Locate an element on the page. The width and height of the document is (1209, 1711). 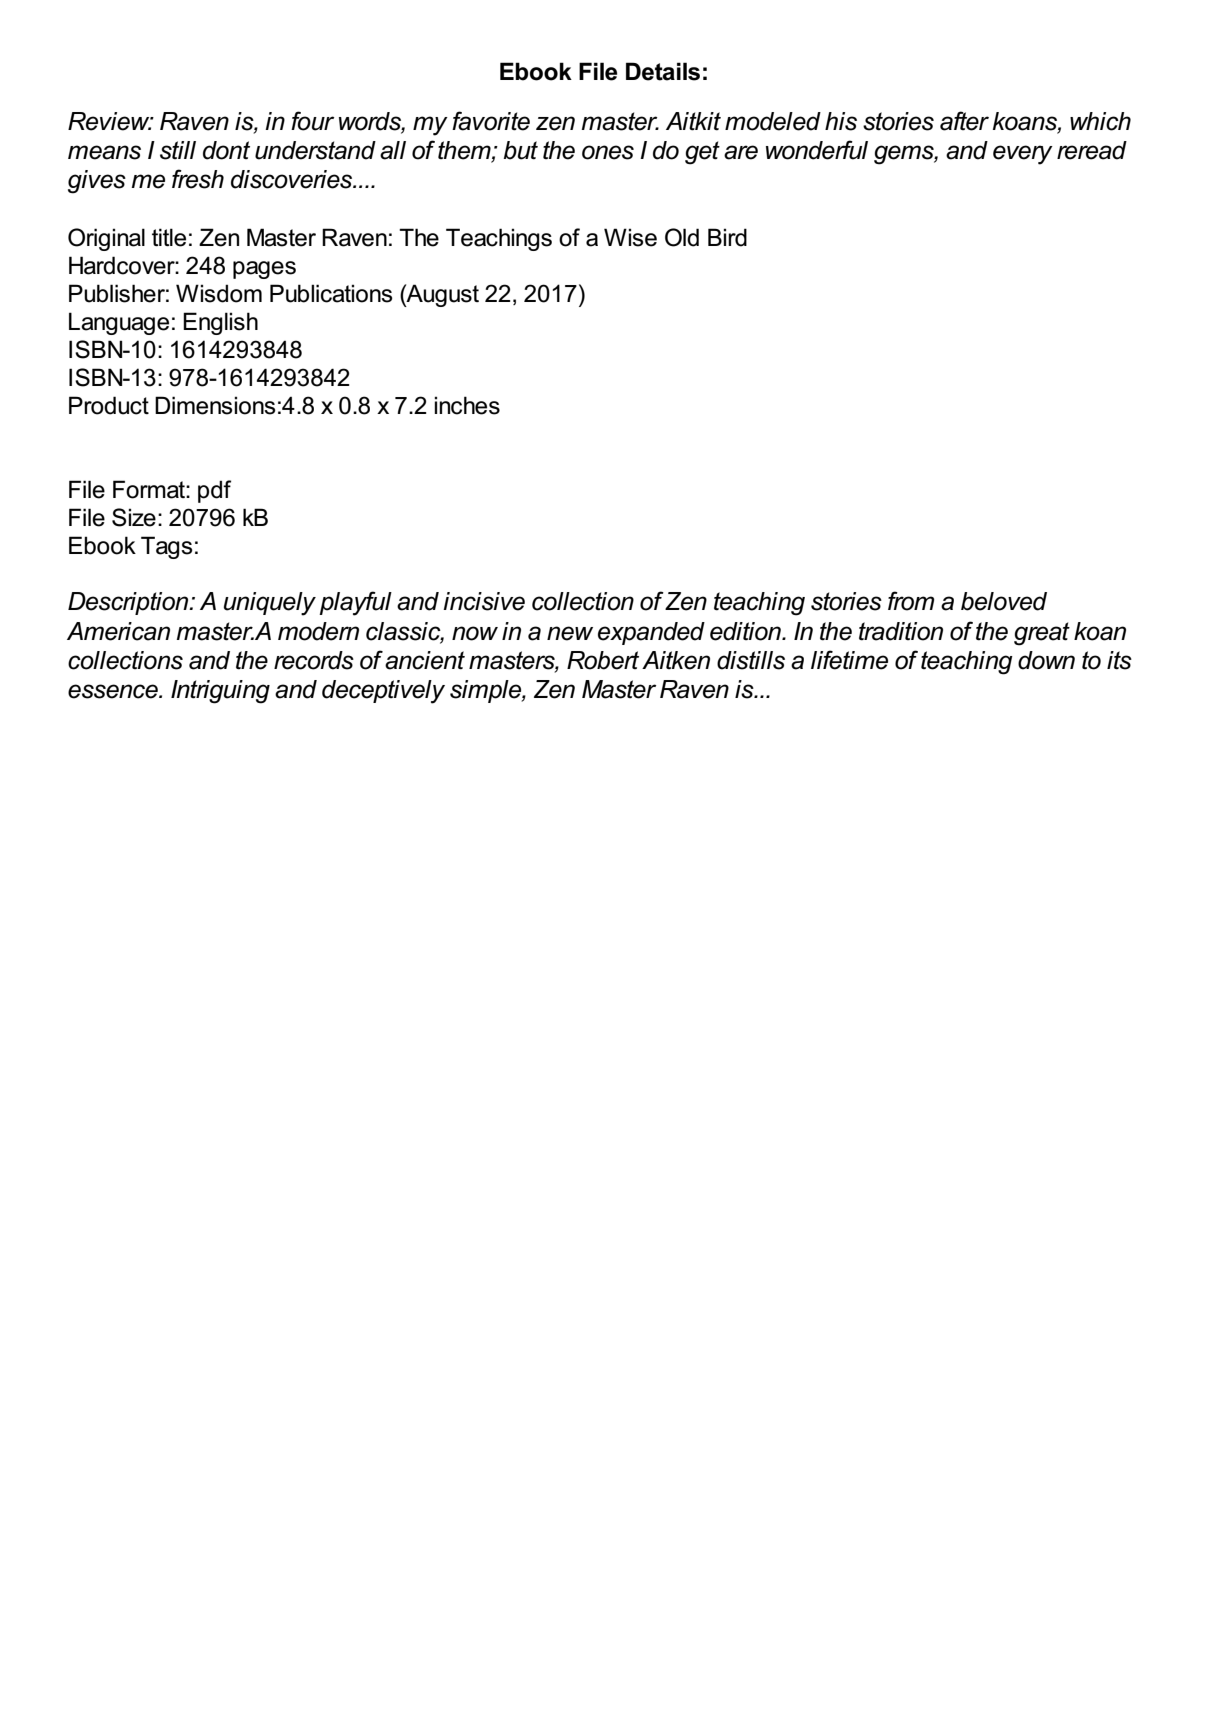
Product is located at coordinates (109, 405).
